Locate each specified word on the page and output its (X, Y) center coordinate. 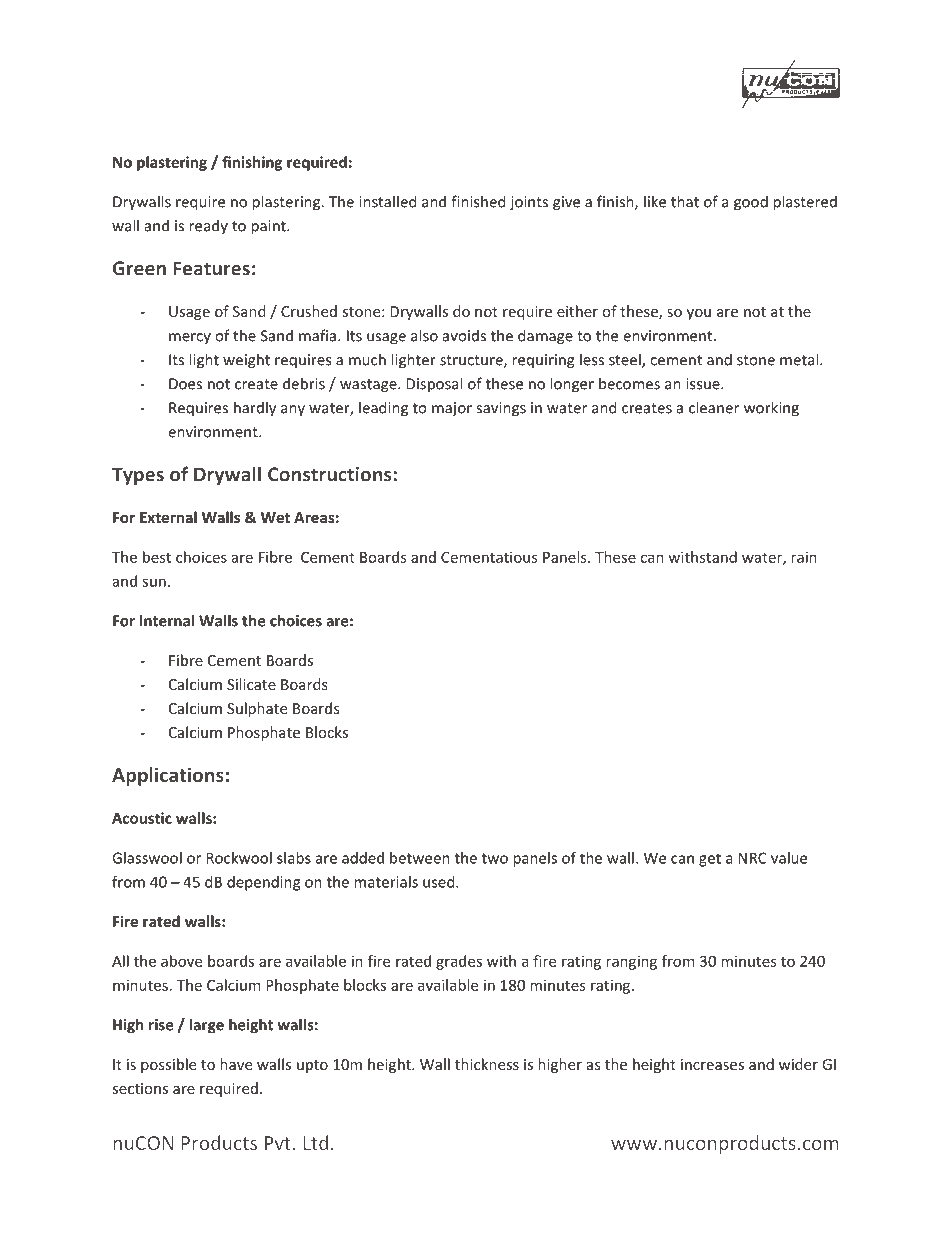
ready (208, 227)
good (751, 203)
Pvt (278, 1143)
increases (712, 1064)
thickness (487, 1064)
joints (529, 203)
